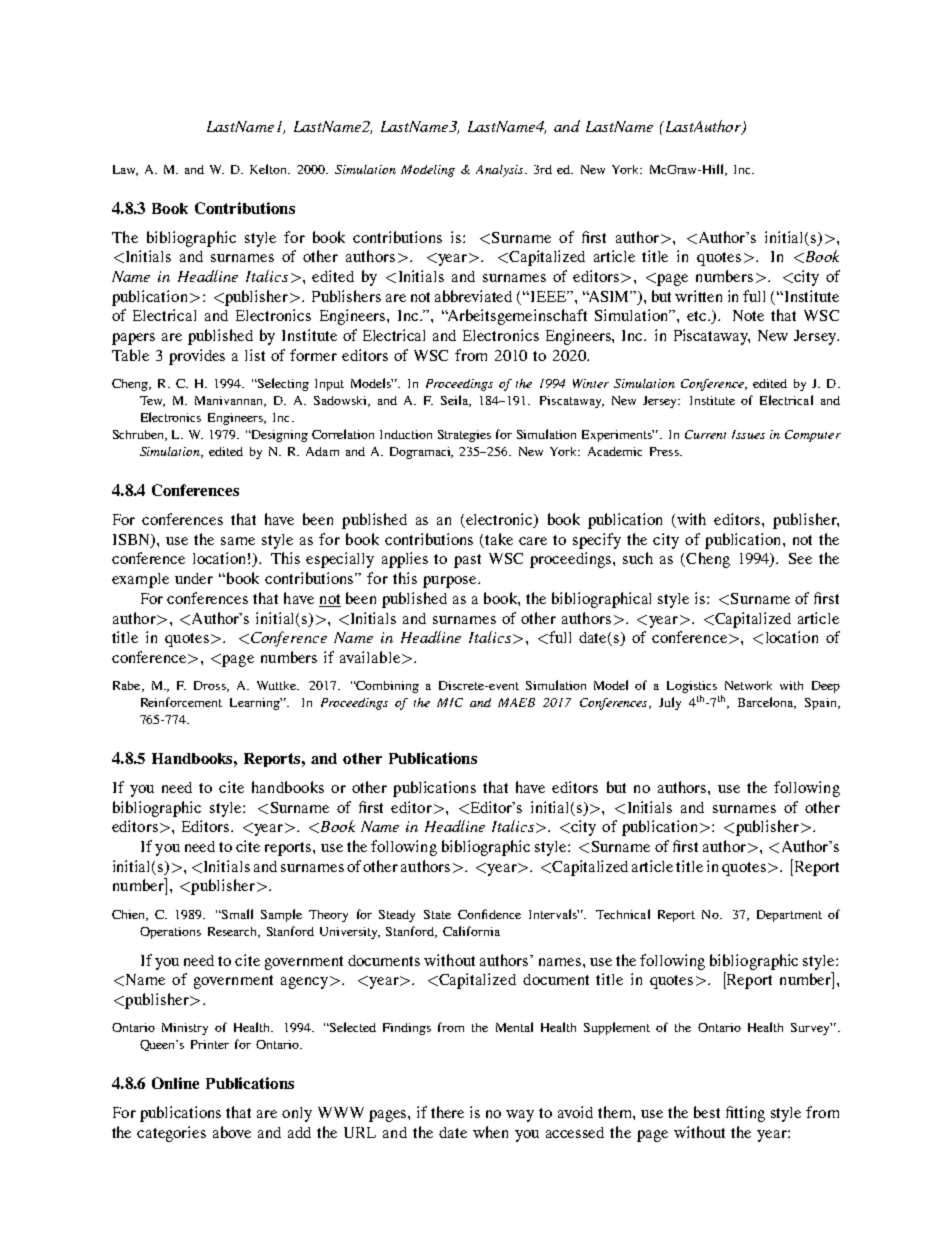  Describe the element at coordinates (748, 434) in the document. I see `Issues` at that location.
